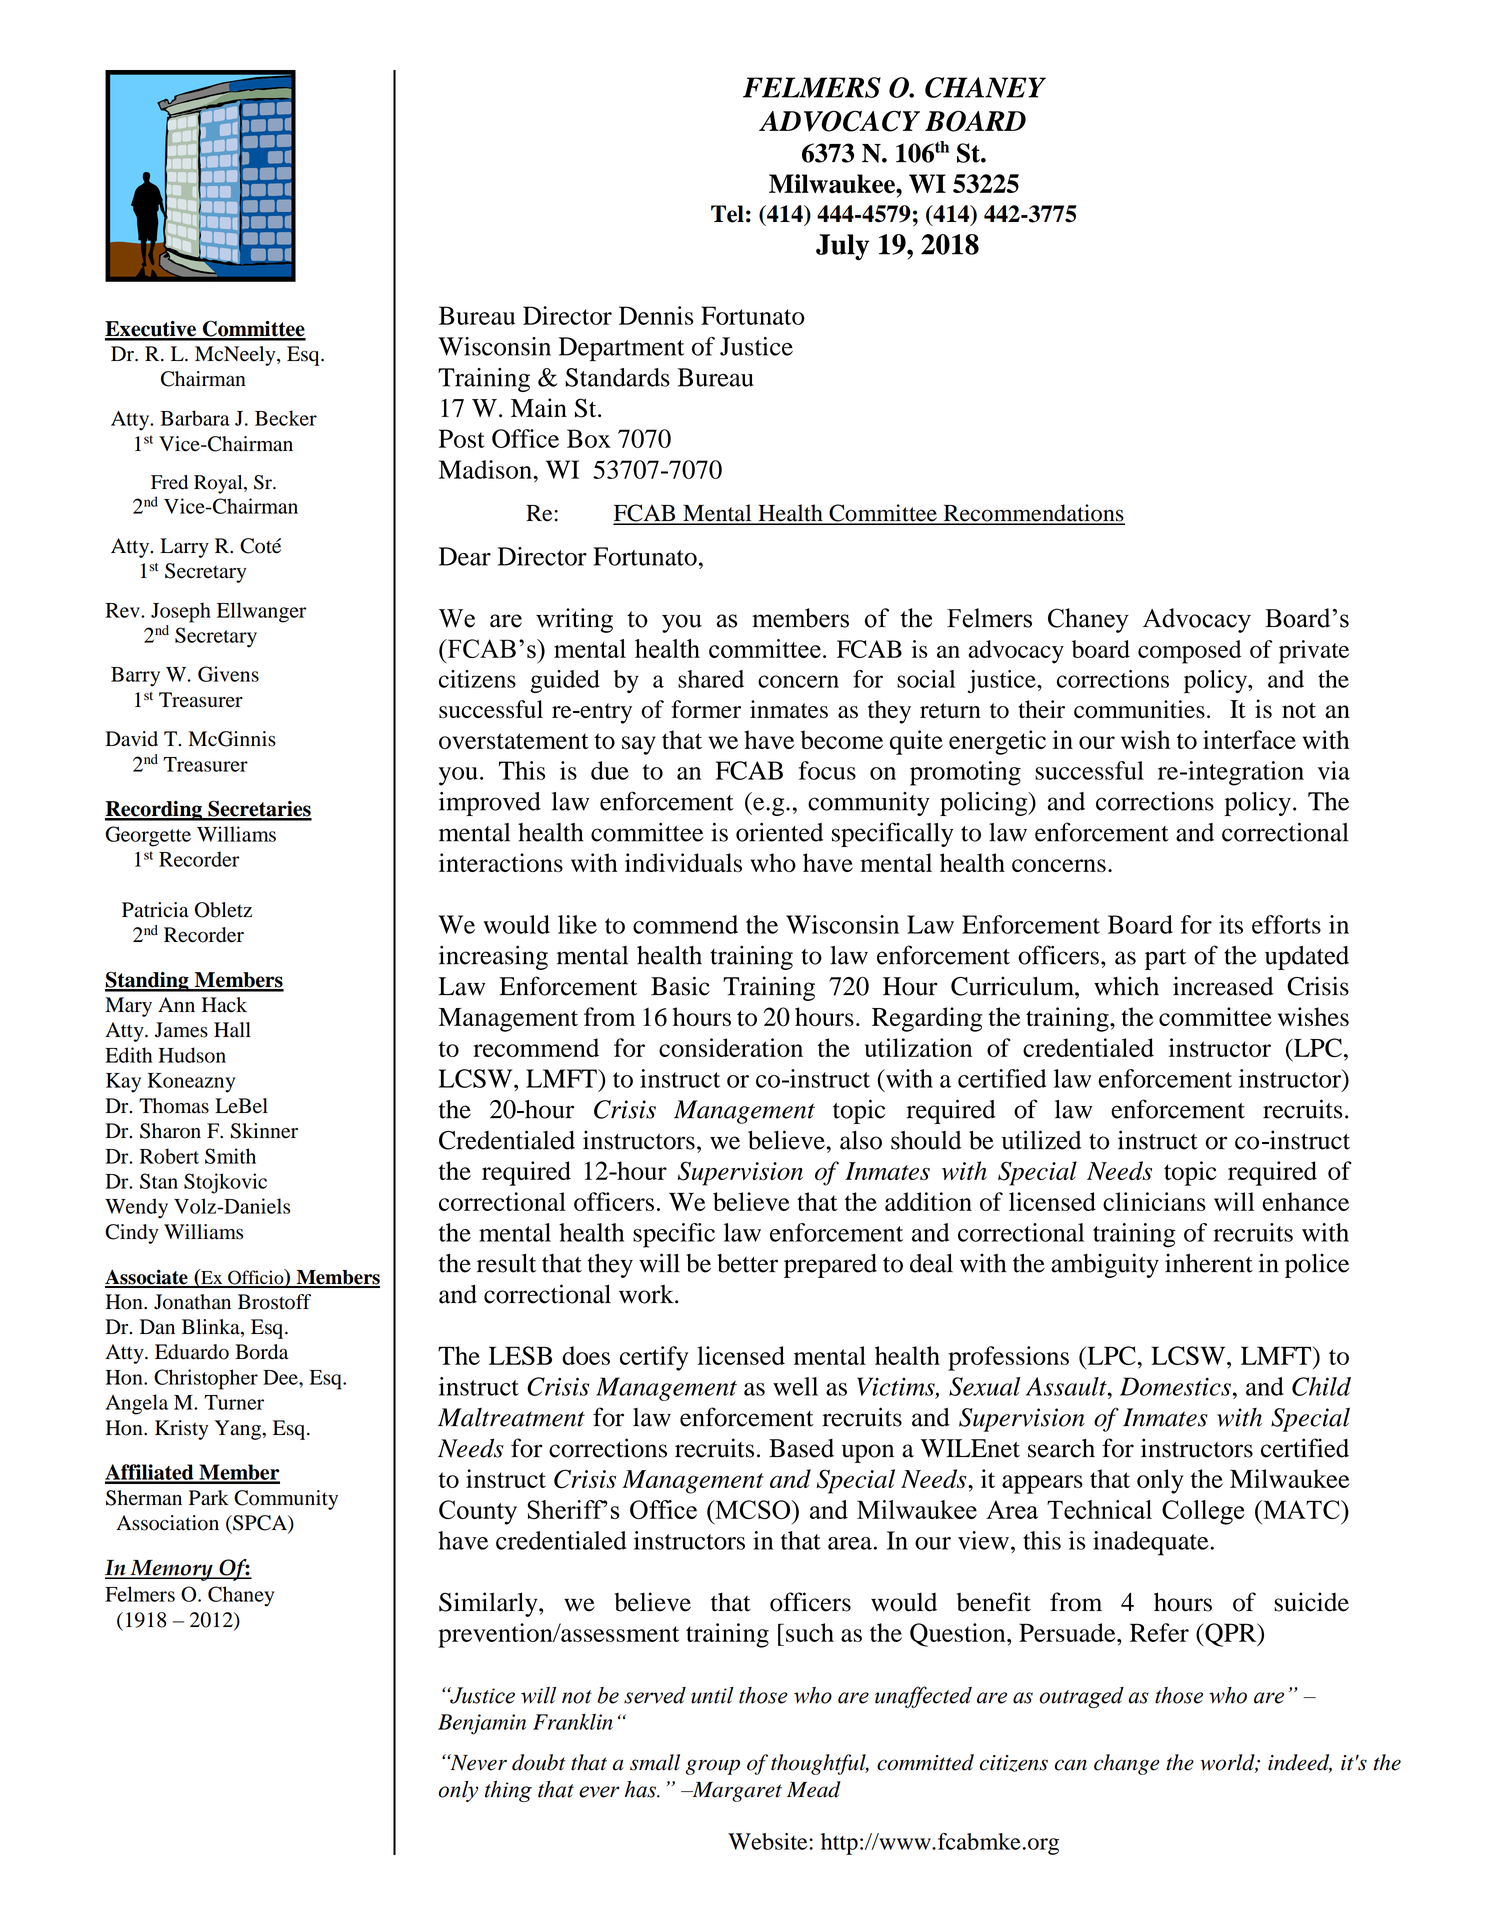 The height and width of the document is (1928, 1490). Describe the element at coordinates (1189, 652) in the document. I see `composed` at that location.
